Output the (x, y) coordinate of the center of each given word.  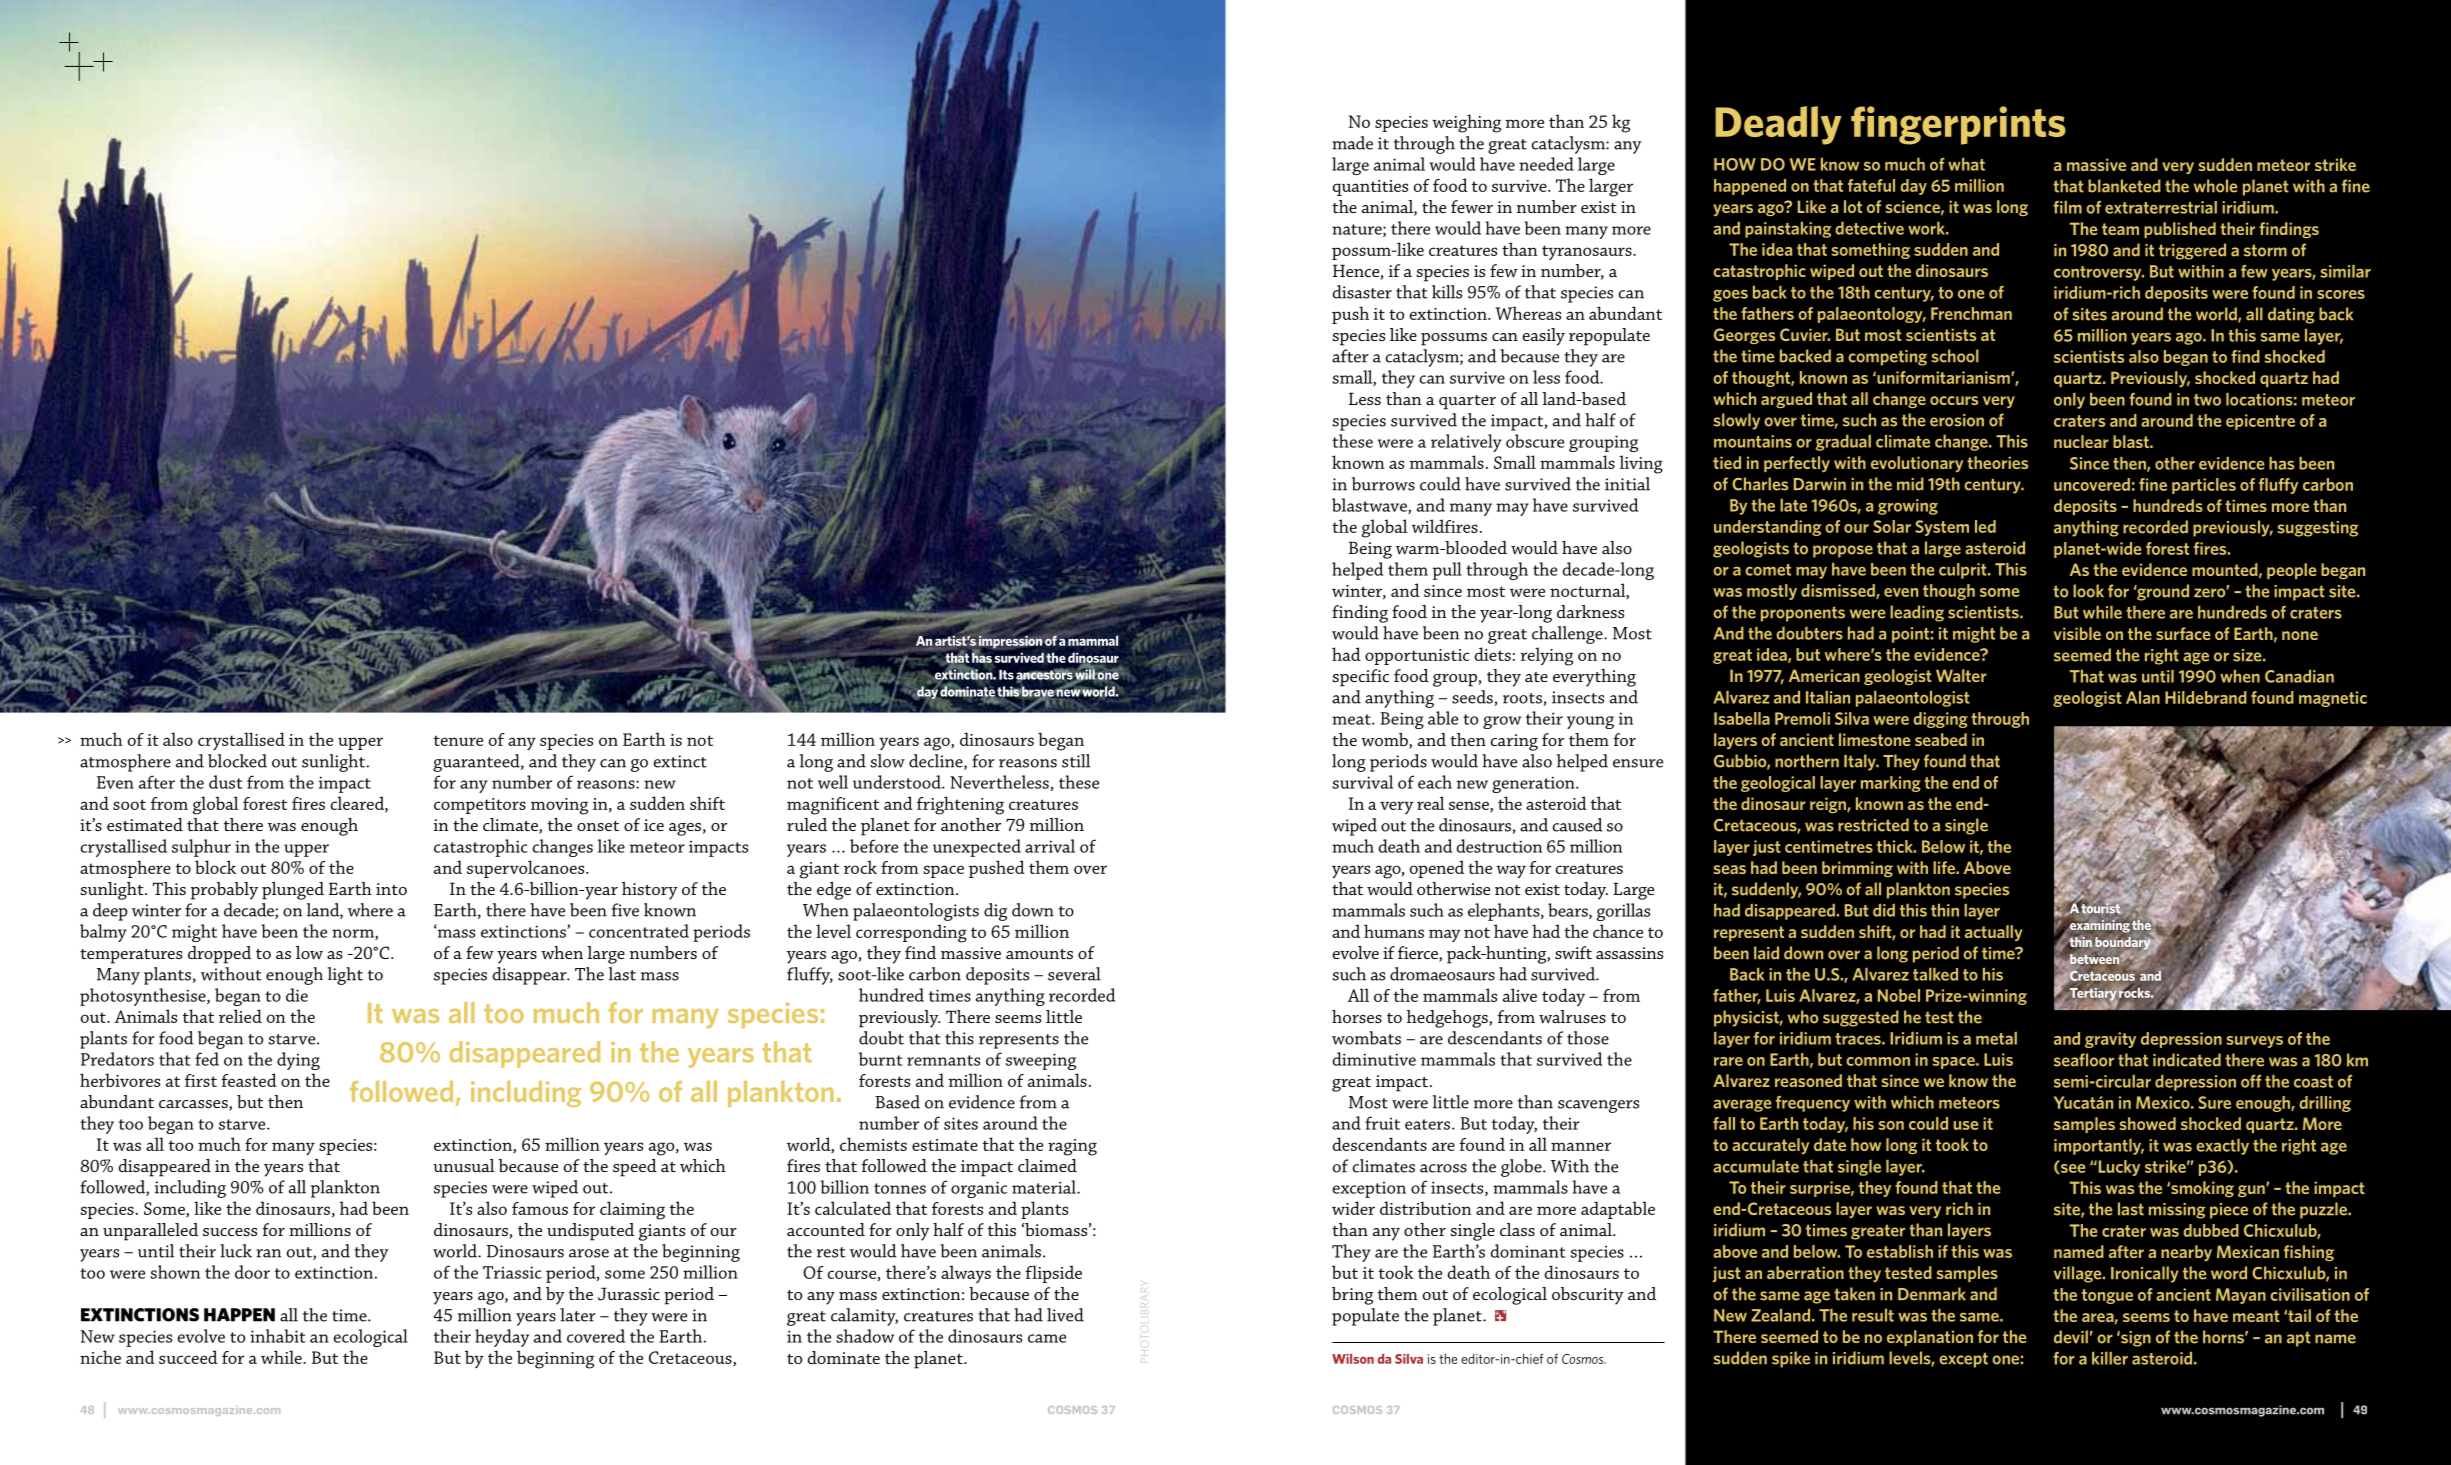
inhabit (278, 1336)
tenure (458, 740)
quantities (1370, 188)
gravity (2110, 1040)
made (1352, 143)
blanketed (2124, 186)
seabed (1941, 739)
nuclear (2081, 441)
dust (226, 782)
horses (1357, 1016)
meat (1352, 719)
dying (298, 1061)
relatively (1466, 443)
